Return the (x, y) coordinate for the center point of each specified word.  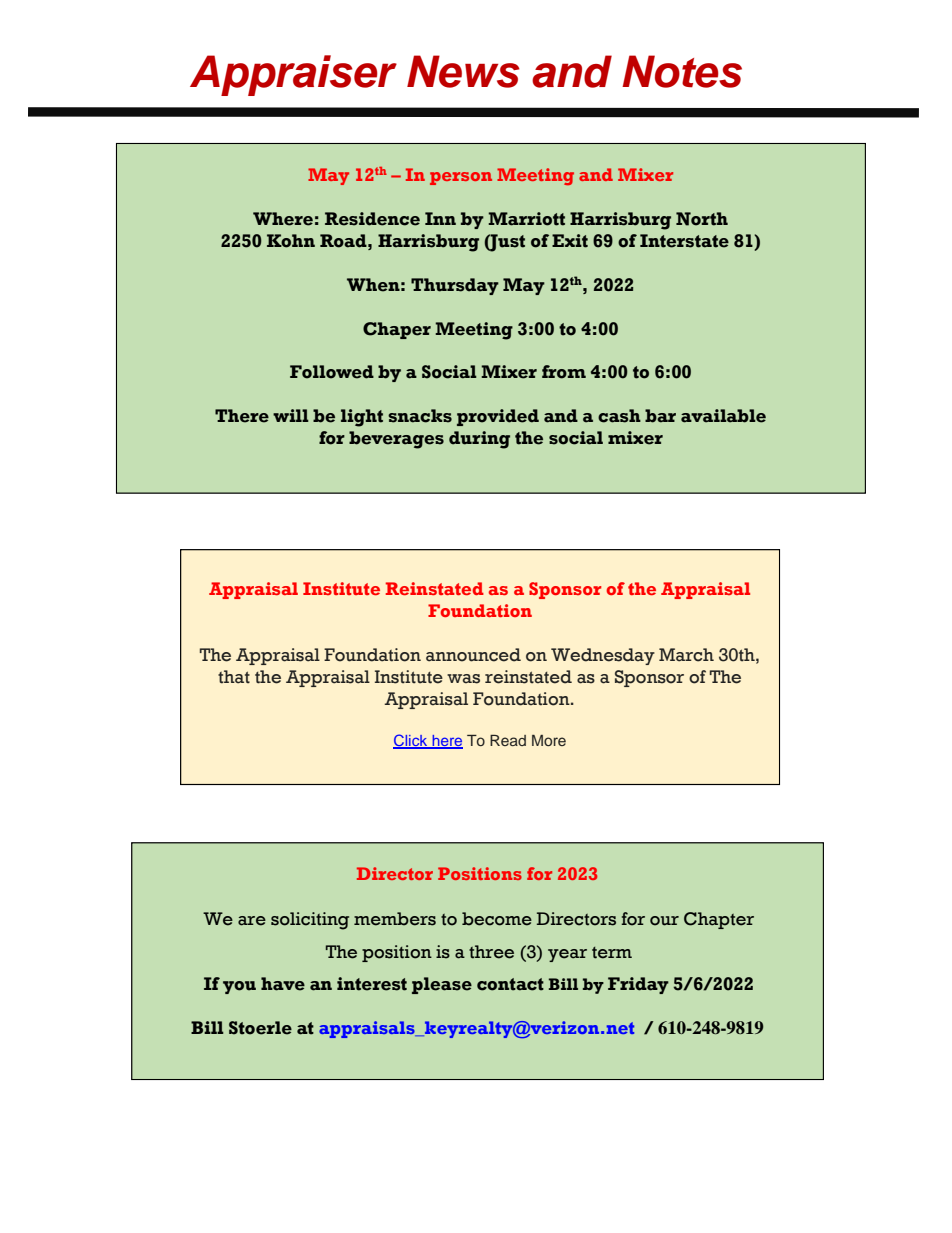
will (291, 415)
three (491, 952)
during (479, 440)
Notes (682, 71)
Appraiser (293, 75)
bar (660, 416)
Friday (638, 985)
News (463, 71)
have (283, 984)
